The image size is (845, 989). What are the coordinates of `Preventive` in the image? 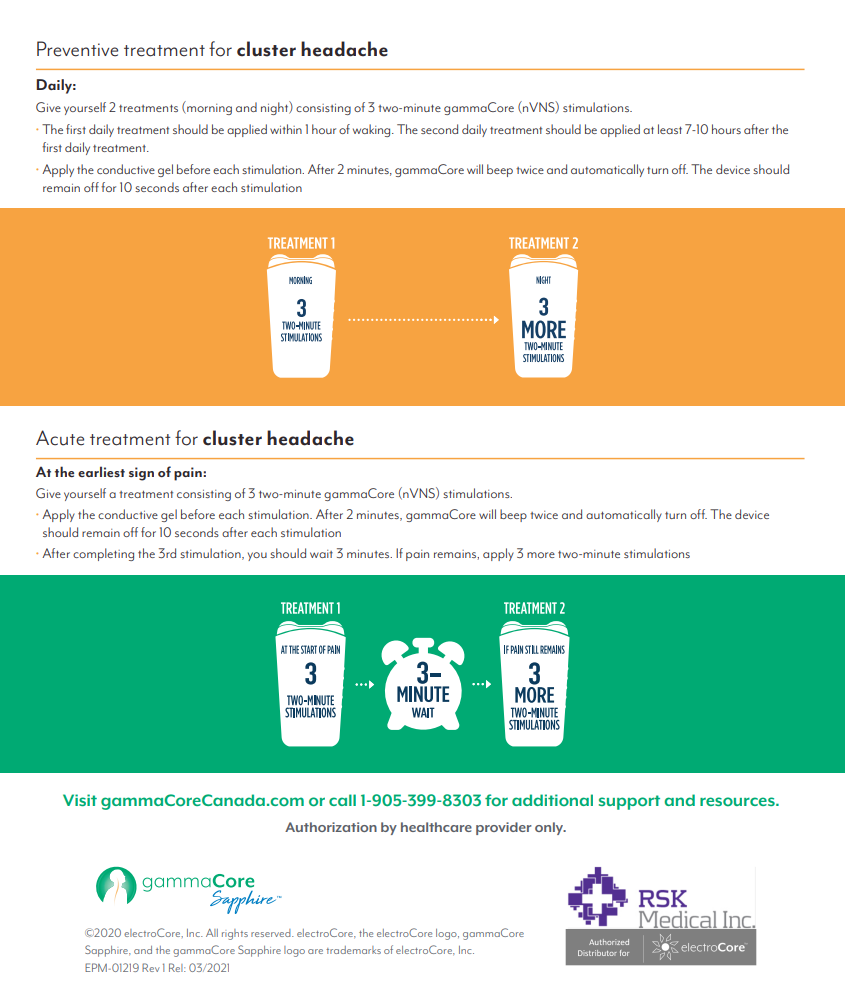 It's located at (77, 49).
